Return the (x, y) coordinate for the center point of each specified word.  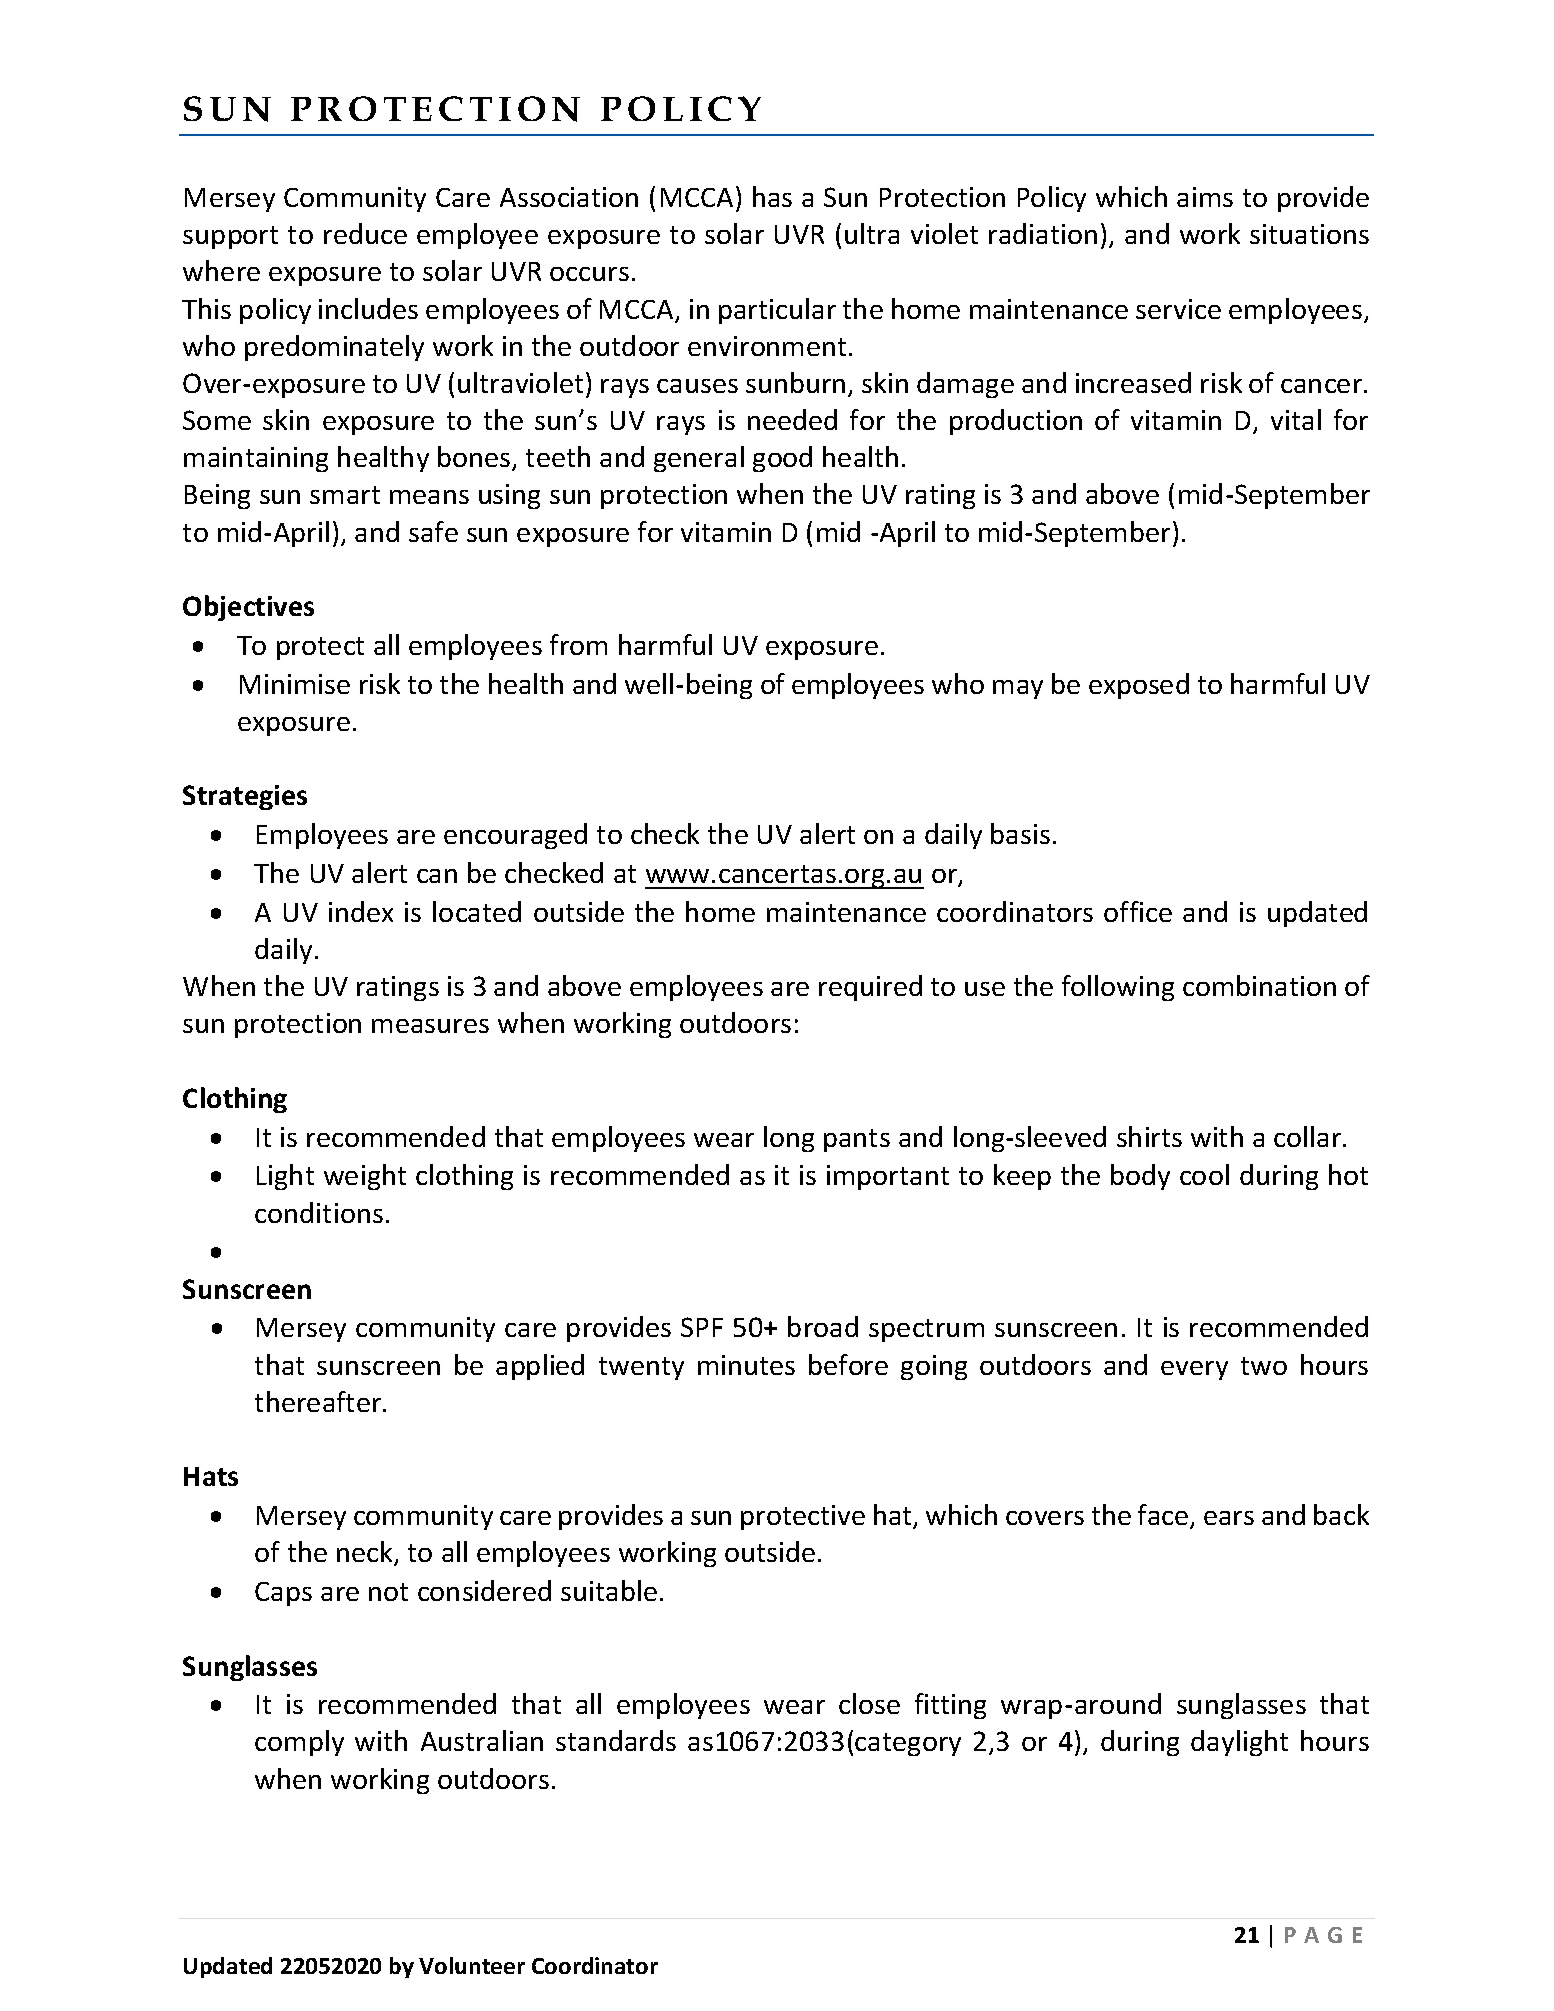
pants (857, 1140)
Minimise (295, 684)
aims (1205, 197)
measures (430, 1026)
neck (366, 1553)
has (772, 196)
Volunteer (472, 1965)
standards (616, 1740)
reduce (365, 233)
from (578, 644)
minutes (746, 1365)
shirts (1149, 1136)
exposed (1139, 686)
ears (1229, 1518)
